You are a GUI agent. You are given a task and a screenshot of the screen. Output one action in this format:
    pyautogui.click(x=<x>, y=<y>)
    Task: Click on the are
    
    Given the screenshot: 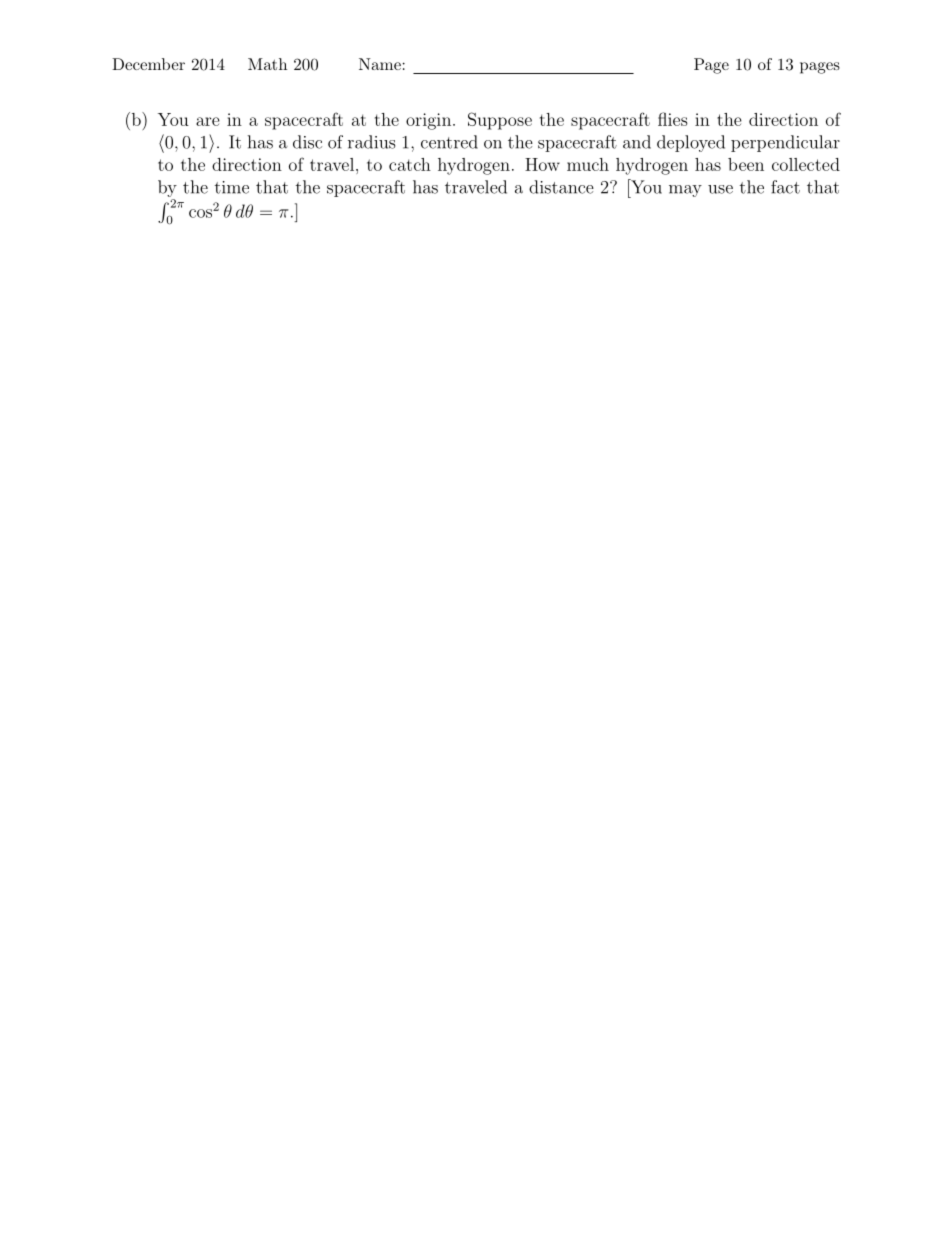 What is the action you would take?
    pyautogui.click(x=208, y=121)
